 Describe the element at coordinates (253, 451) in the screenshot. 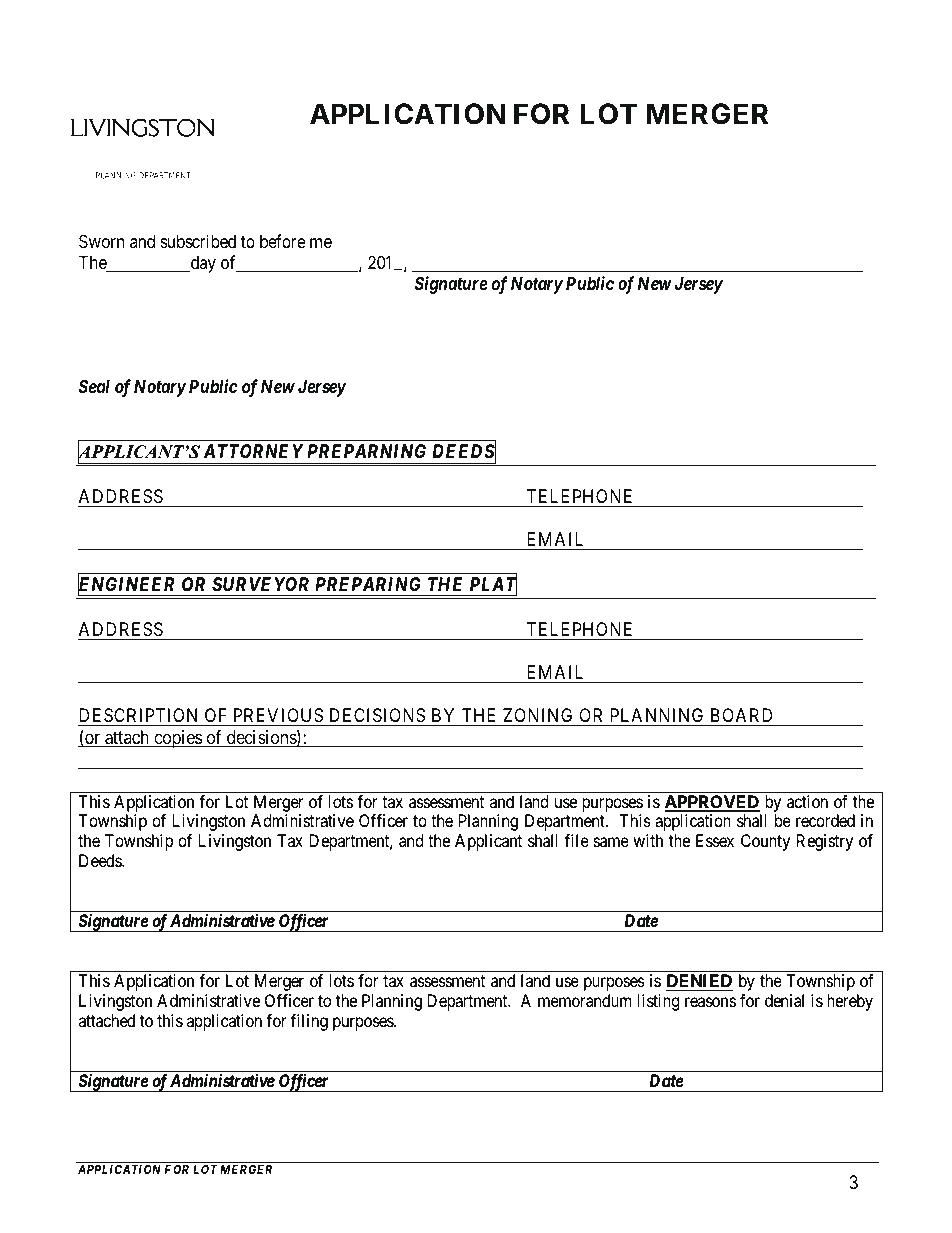

I see `ATTORNEY` at that location.
